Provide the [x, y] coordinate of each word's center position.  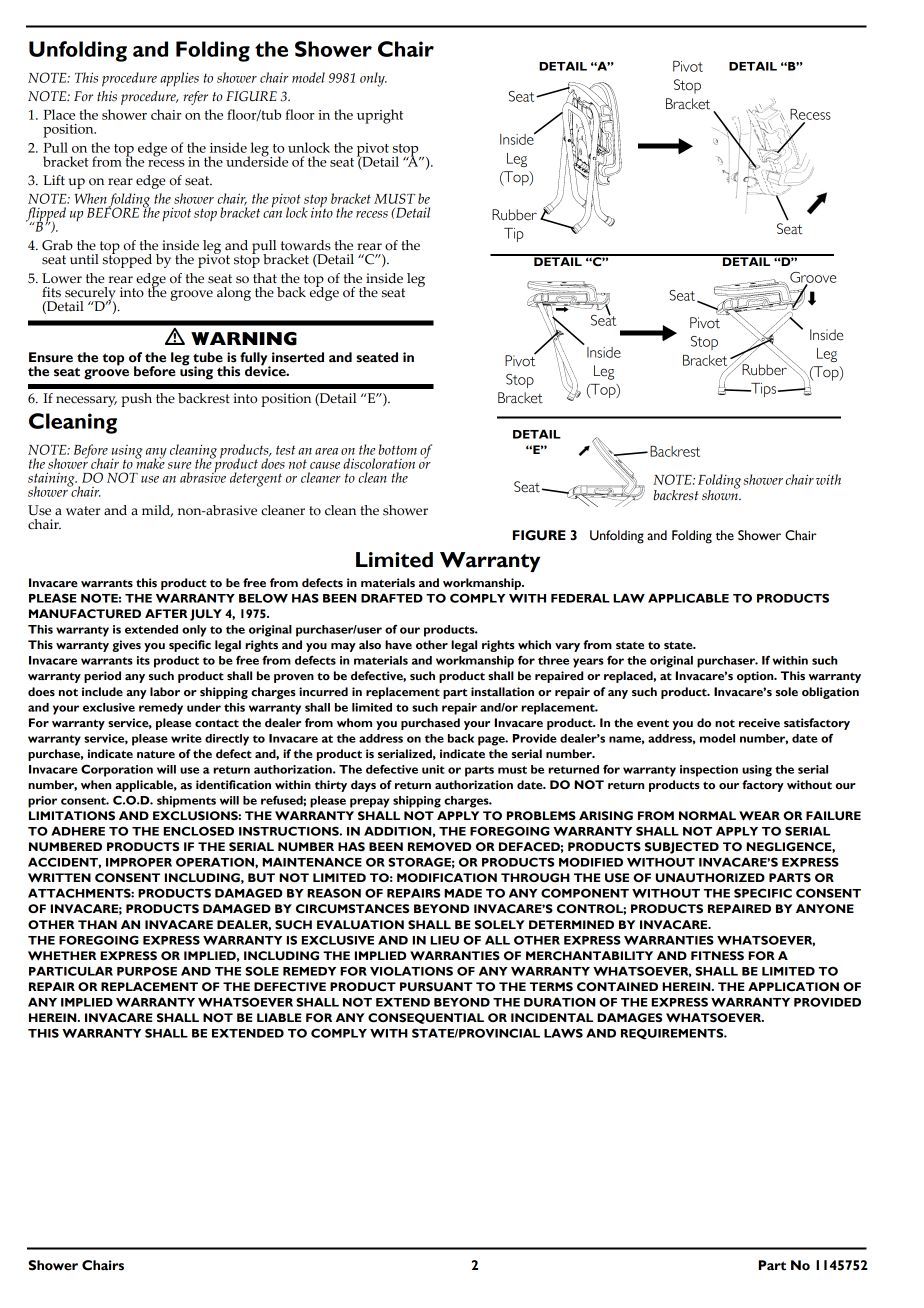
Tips [762, 390]
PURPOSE [147, 971]
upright [380, 116]
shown [721, 494]
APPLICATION [793, 987]
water [83, 511]
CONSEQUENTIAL [426, 1018]
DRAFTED [392, 598]
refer [195, 98]
